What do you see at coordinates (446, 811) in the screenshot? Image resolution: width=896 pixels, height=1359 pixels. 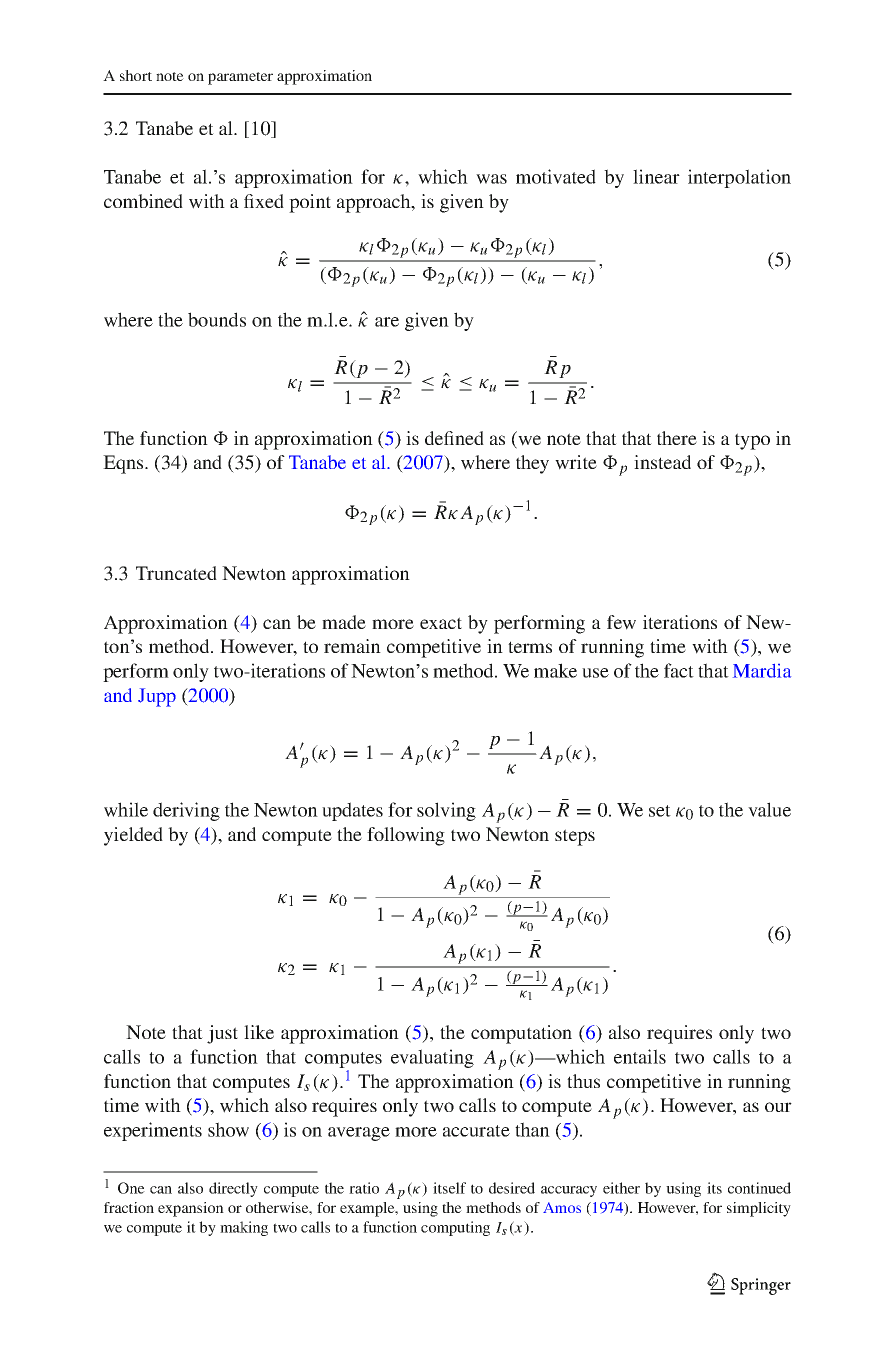 I see `solving` at bounding box center [446, 811].
